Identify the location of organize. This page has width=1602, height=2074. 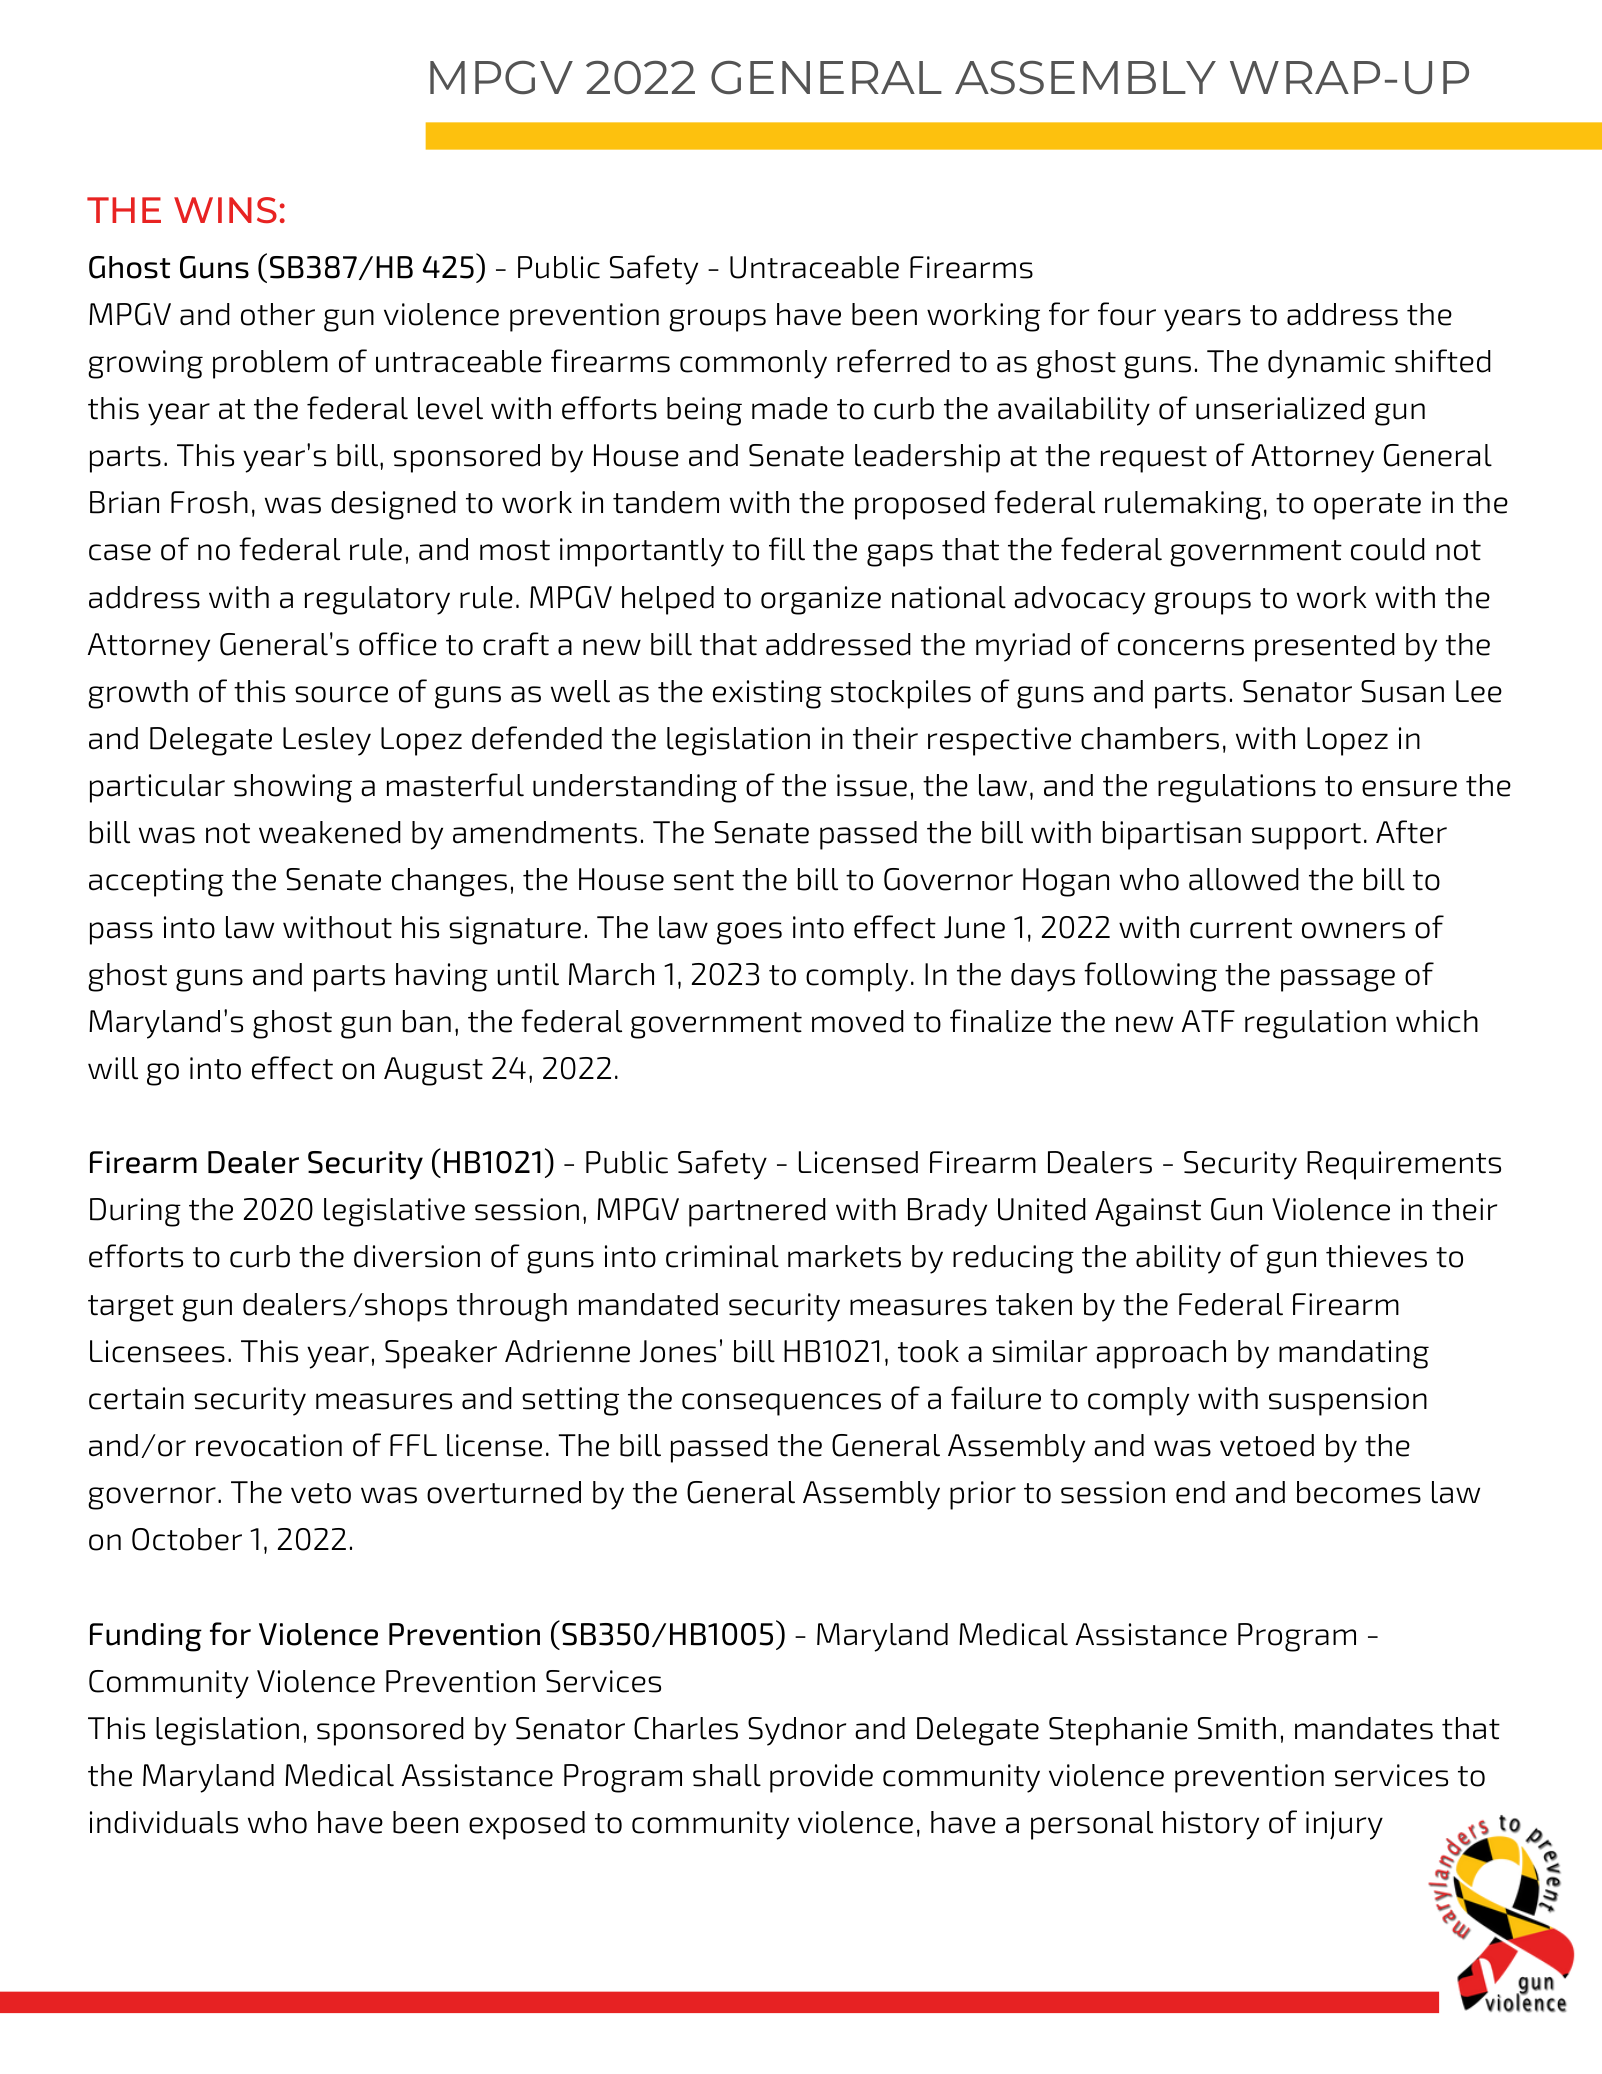
(821, 600).
